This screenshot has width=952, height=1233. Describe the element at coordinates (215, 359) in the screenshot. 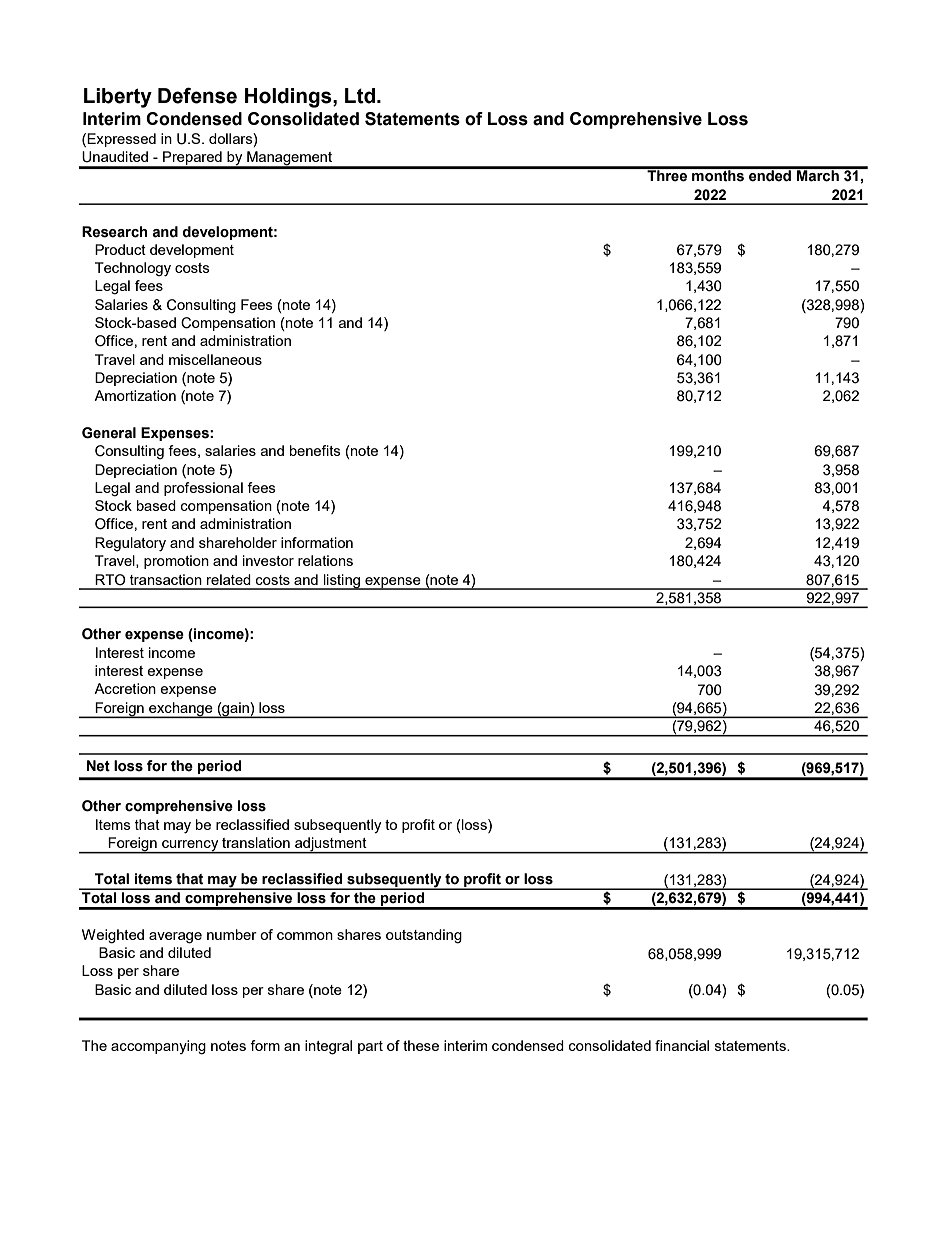

I see `miscellaneous` at that location.
